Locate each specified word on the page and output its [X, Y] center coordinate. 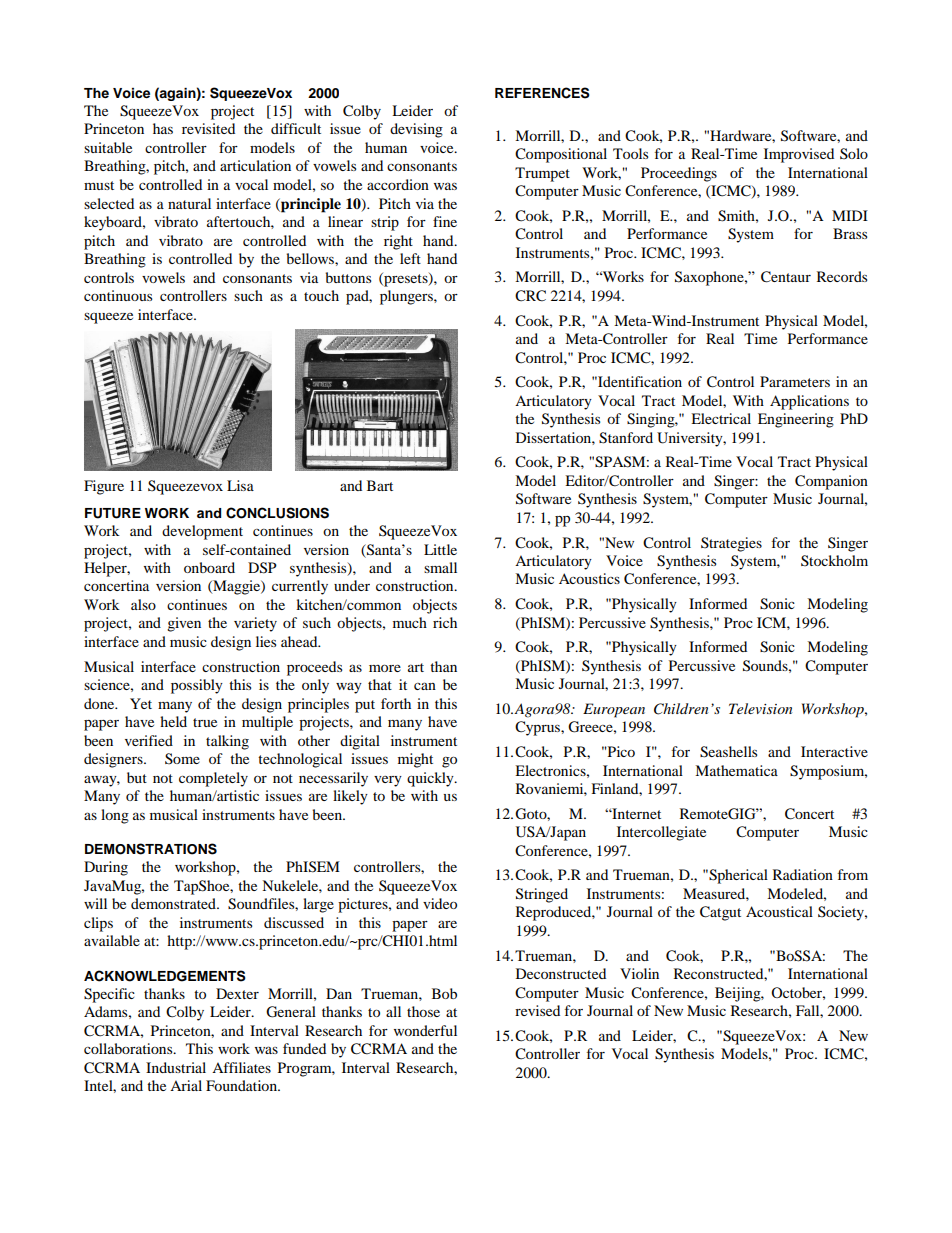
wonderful [425, 1030]
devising [416, 130]
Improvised [799, 155]
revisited [208, 128]
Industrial [176, 1067]
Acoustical [779, 911]
